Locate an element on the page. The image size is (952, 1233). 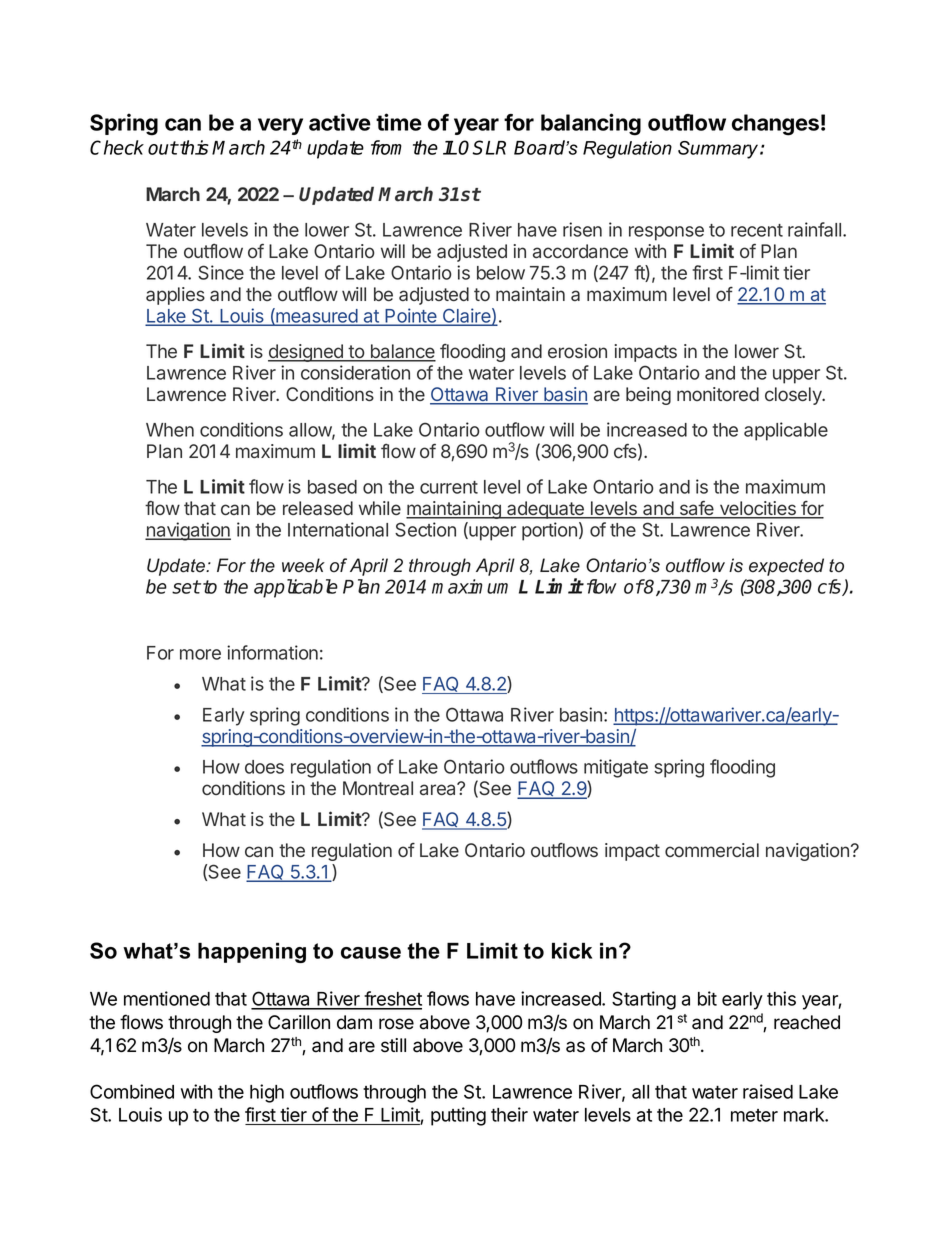
monitored is located at coordinates (718, 394).
